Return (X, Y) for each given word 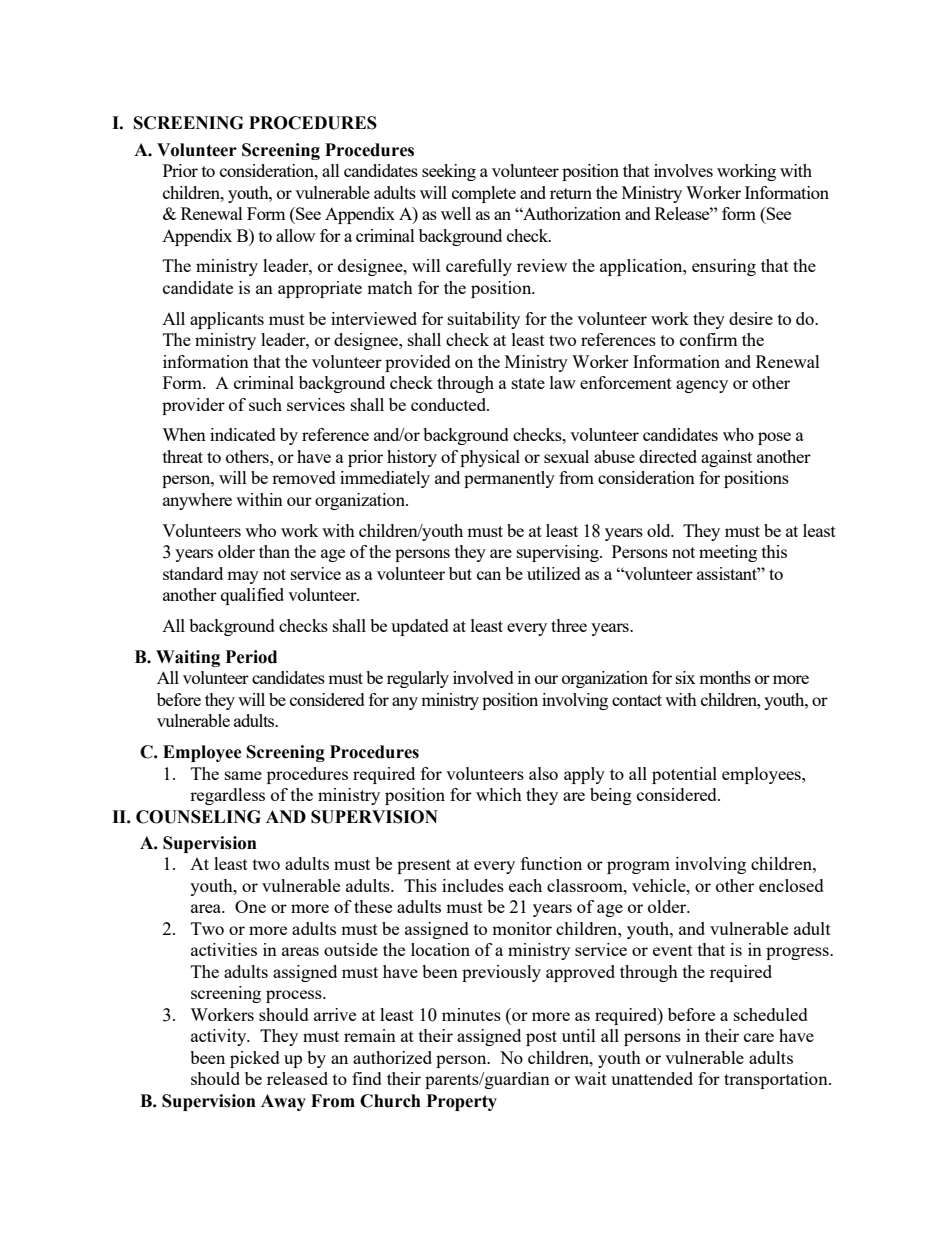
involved (483, 677)
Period (251, 657)
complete (484, 194)
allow (295, 235)
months (725, 677)
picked (255, 1059)
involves (683, 170)
